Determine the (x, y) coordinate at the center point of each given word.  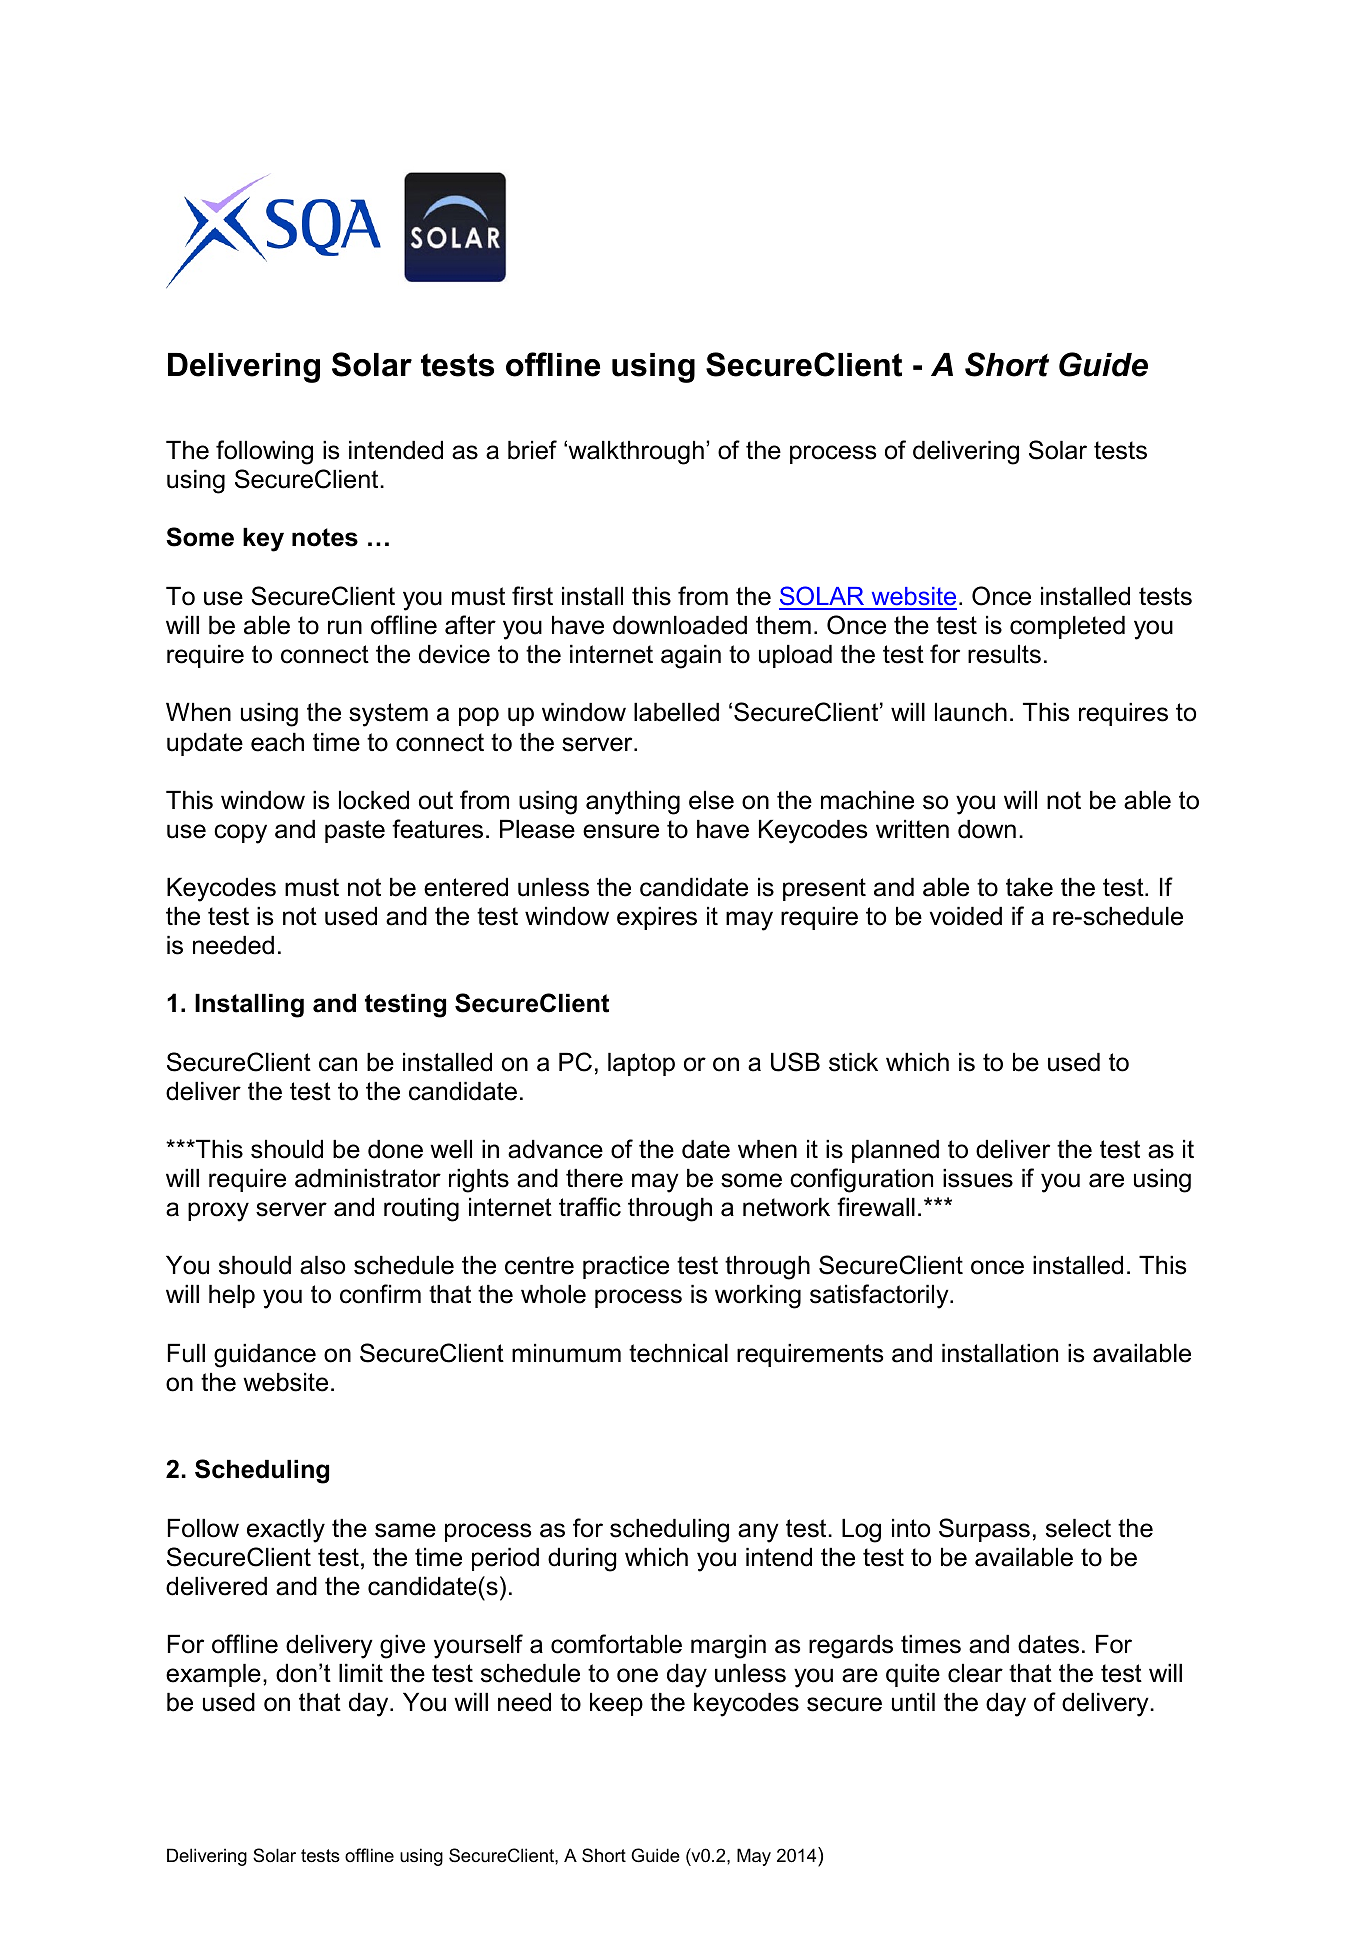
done (395, 1149)
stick (853, 1062)
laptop (641, 1064)
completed (1067, 627)
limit (361, 1673)
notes (325, 537)
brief (532, 450)
